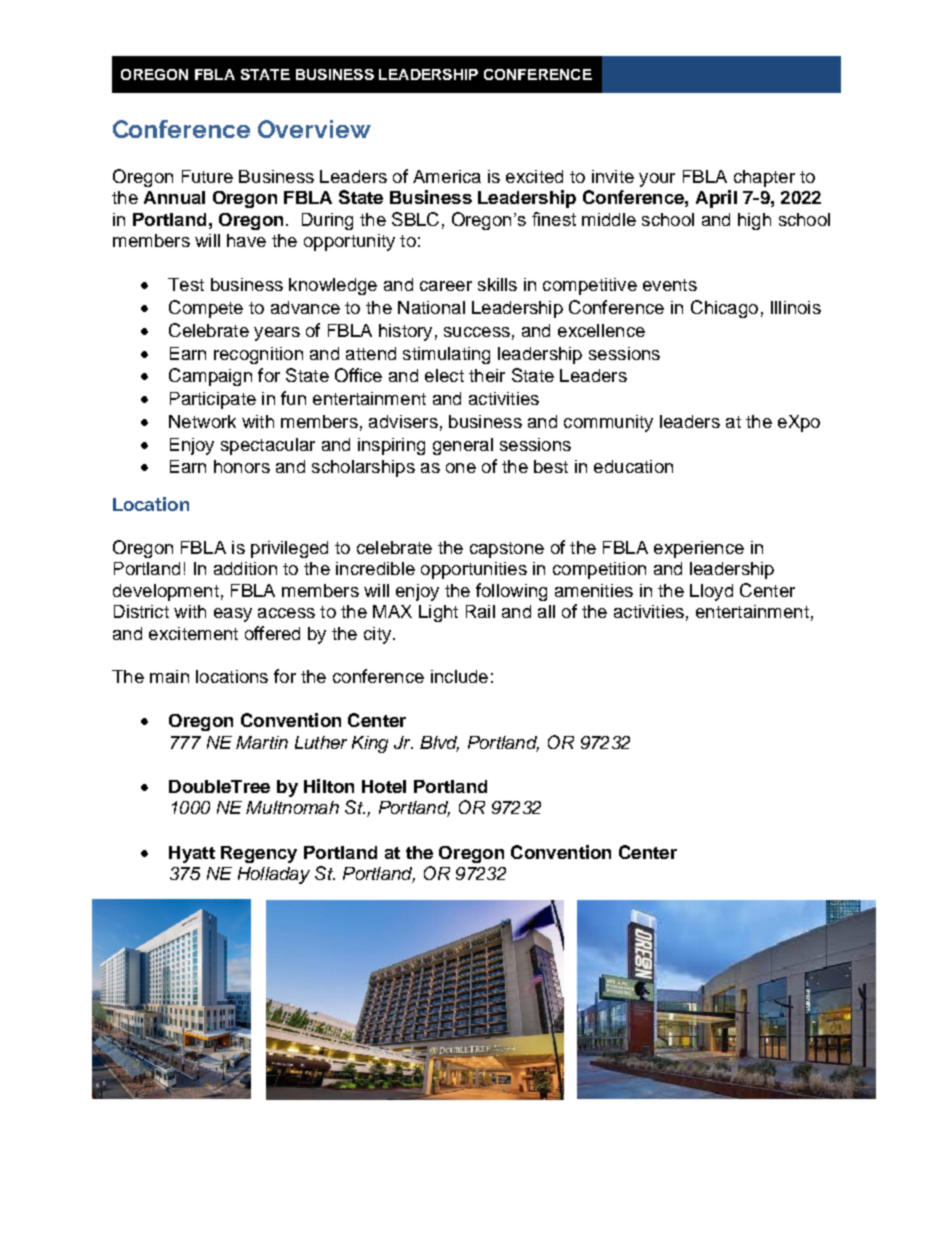 The image size is (952, 1233). I want to click on Rail, so click(480, 611).
